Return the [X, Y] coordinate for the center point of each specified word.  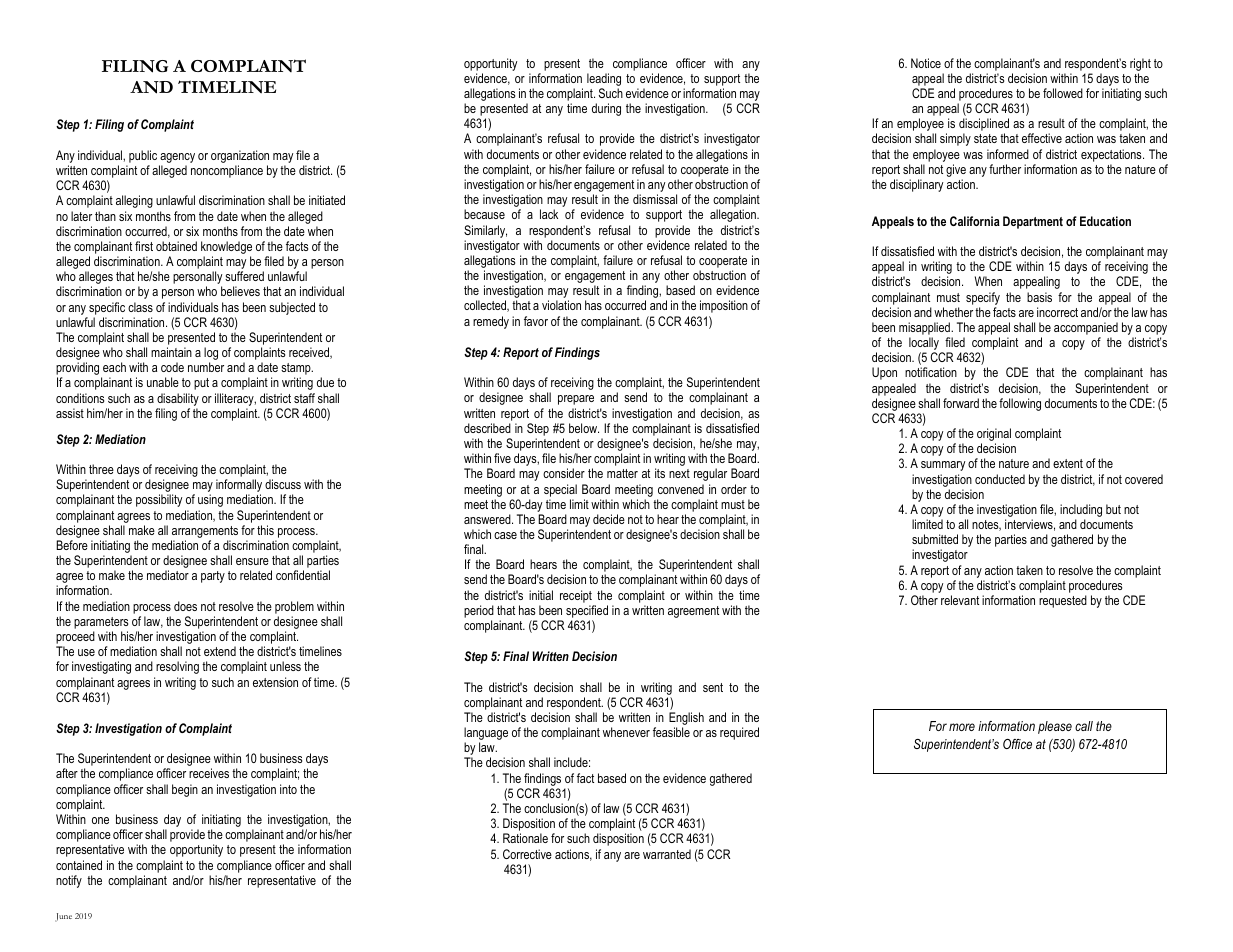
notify [69, 881]
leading [604, 79]
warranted [667, 854]
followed [1063, 93]
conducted [1000, 479]
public [143, 156]
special [560, 490]
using [210, 500]
